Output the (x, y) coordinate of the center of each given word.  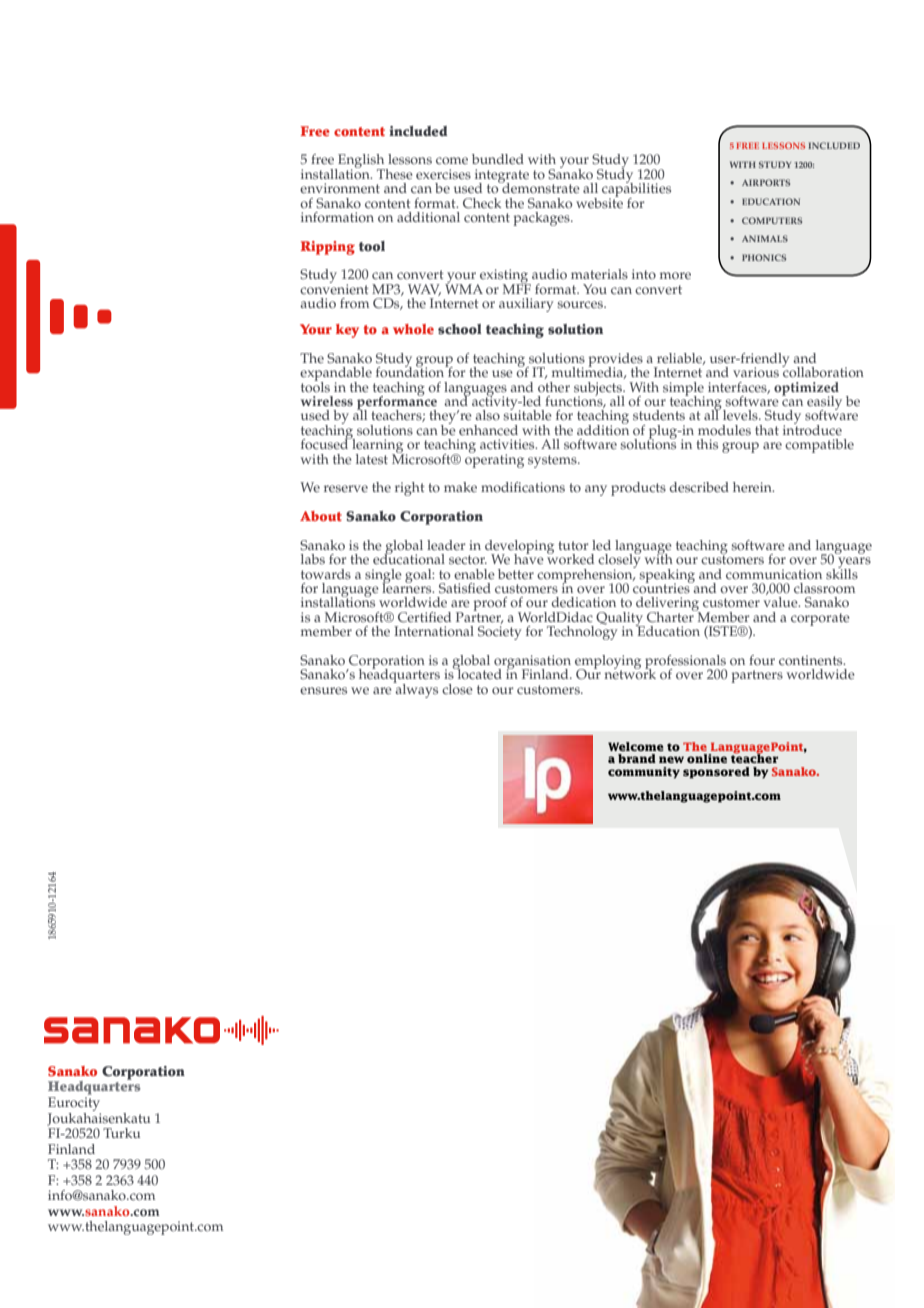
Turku (121, 1133)
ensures (323, 691)
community (644, 773)
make (460, 487)
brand (637, 758)
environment (340, 188)
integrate (502, 177)
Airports (766, 182)
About (321, 516)
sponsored (716, 773)
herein (753, 487)
